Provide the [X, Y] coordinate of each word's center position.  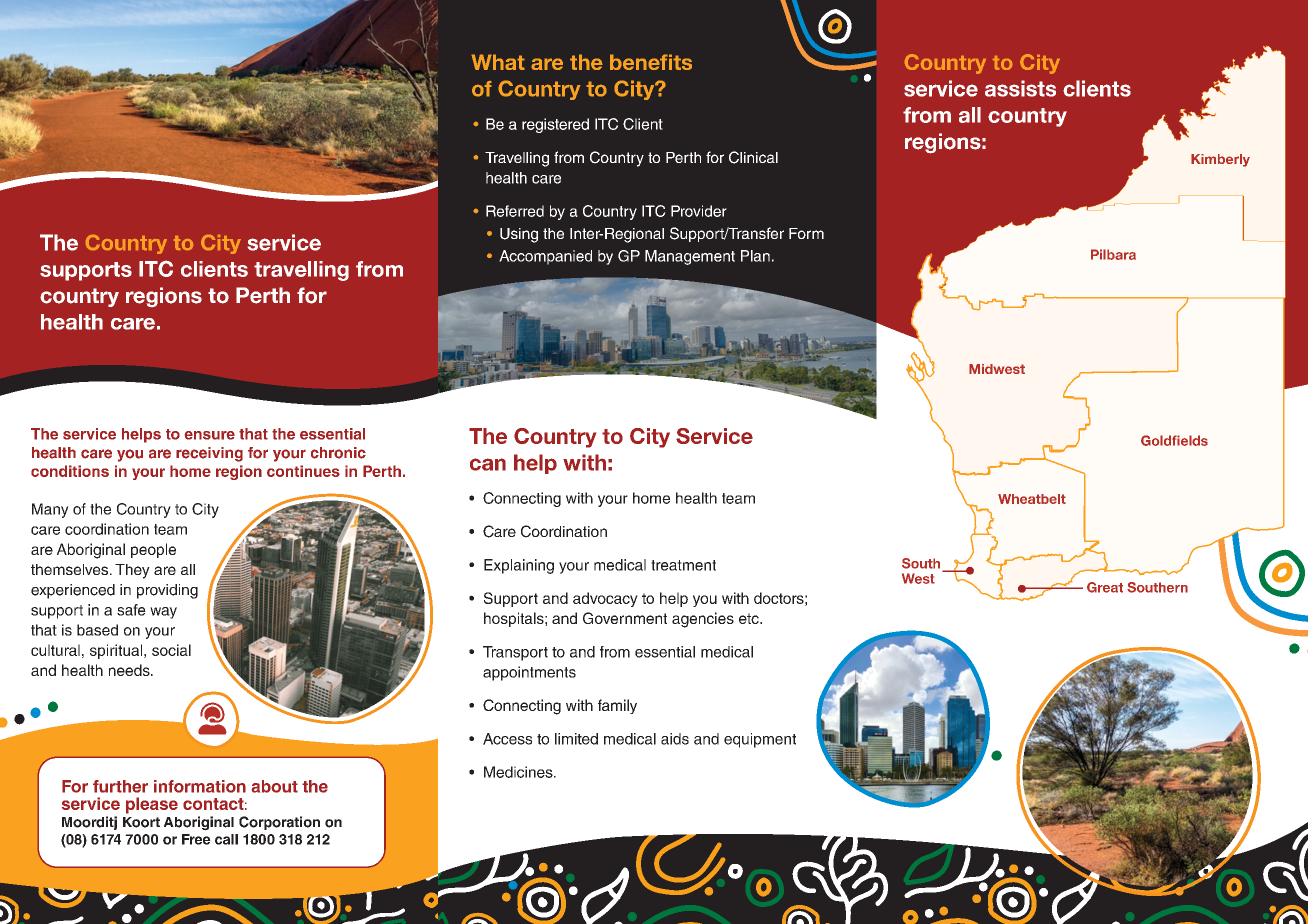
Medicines [519, 772]
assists [1020, 88]
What [498, 62]
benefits [651, 62]
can [488, 464]
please [152, 805]
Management [690, 257]
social [171, 650]
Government [625, 618]
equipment [760, 740]
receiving [209, 454]
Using [519, 235]
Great [1105, 587]
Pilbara [1113, 254]
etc [750, 618]
